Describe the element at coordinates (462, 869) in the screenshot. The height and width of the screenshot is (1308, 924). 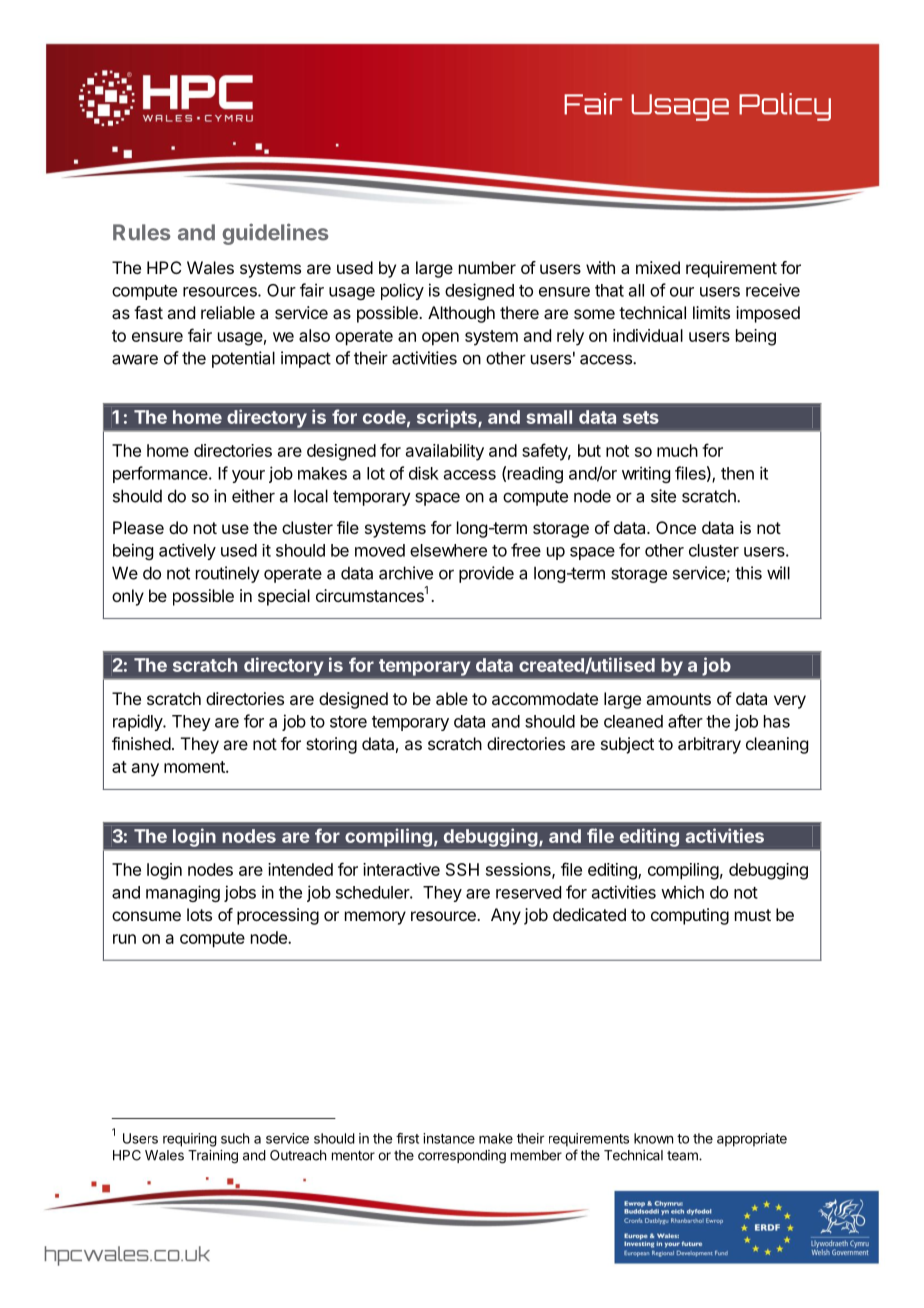
I see `SSH` at that location.
